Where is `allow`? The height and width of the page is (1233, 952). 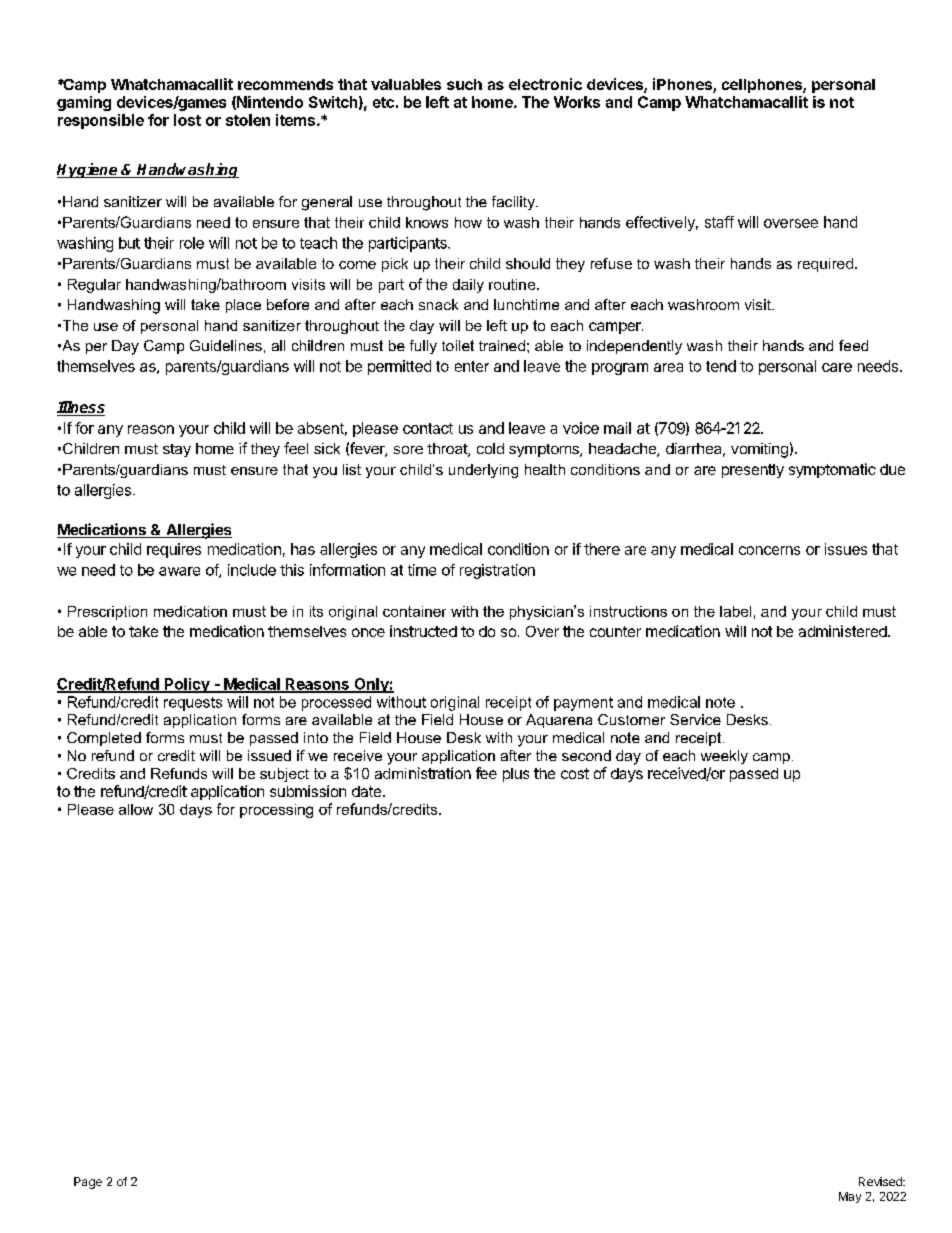 allow is located at coordinates (136, 809).
